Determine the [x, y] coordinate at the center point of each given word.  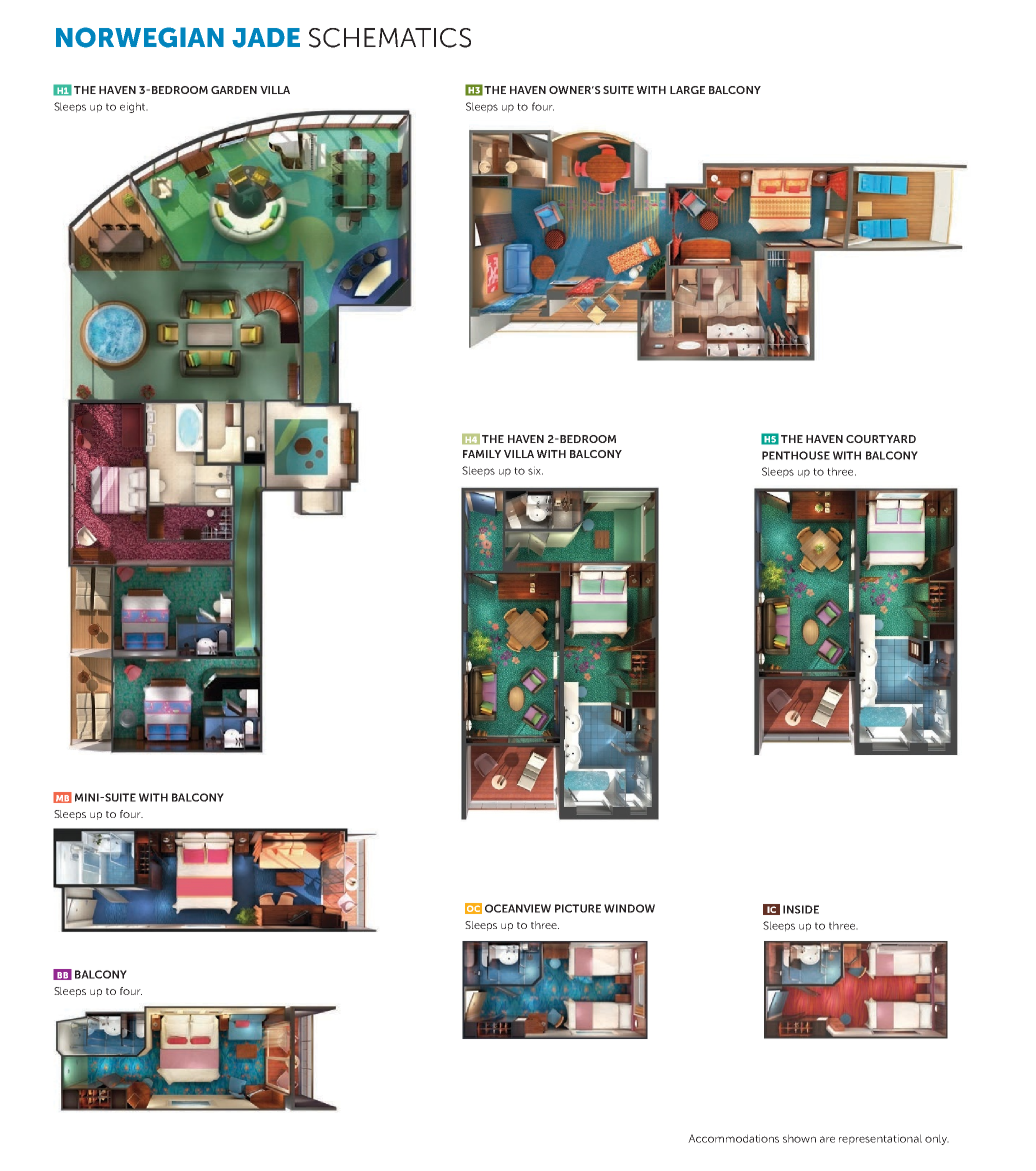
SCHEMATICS [390, 38]
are [827, 1139]
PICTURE [578, 908]
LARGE [687, 90]
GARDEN [234, 90]
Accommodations [733, 1138]
